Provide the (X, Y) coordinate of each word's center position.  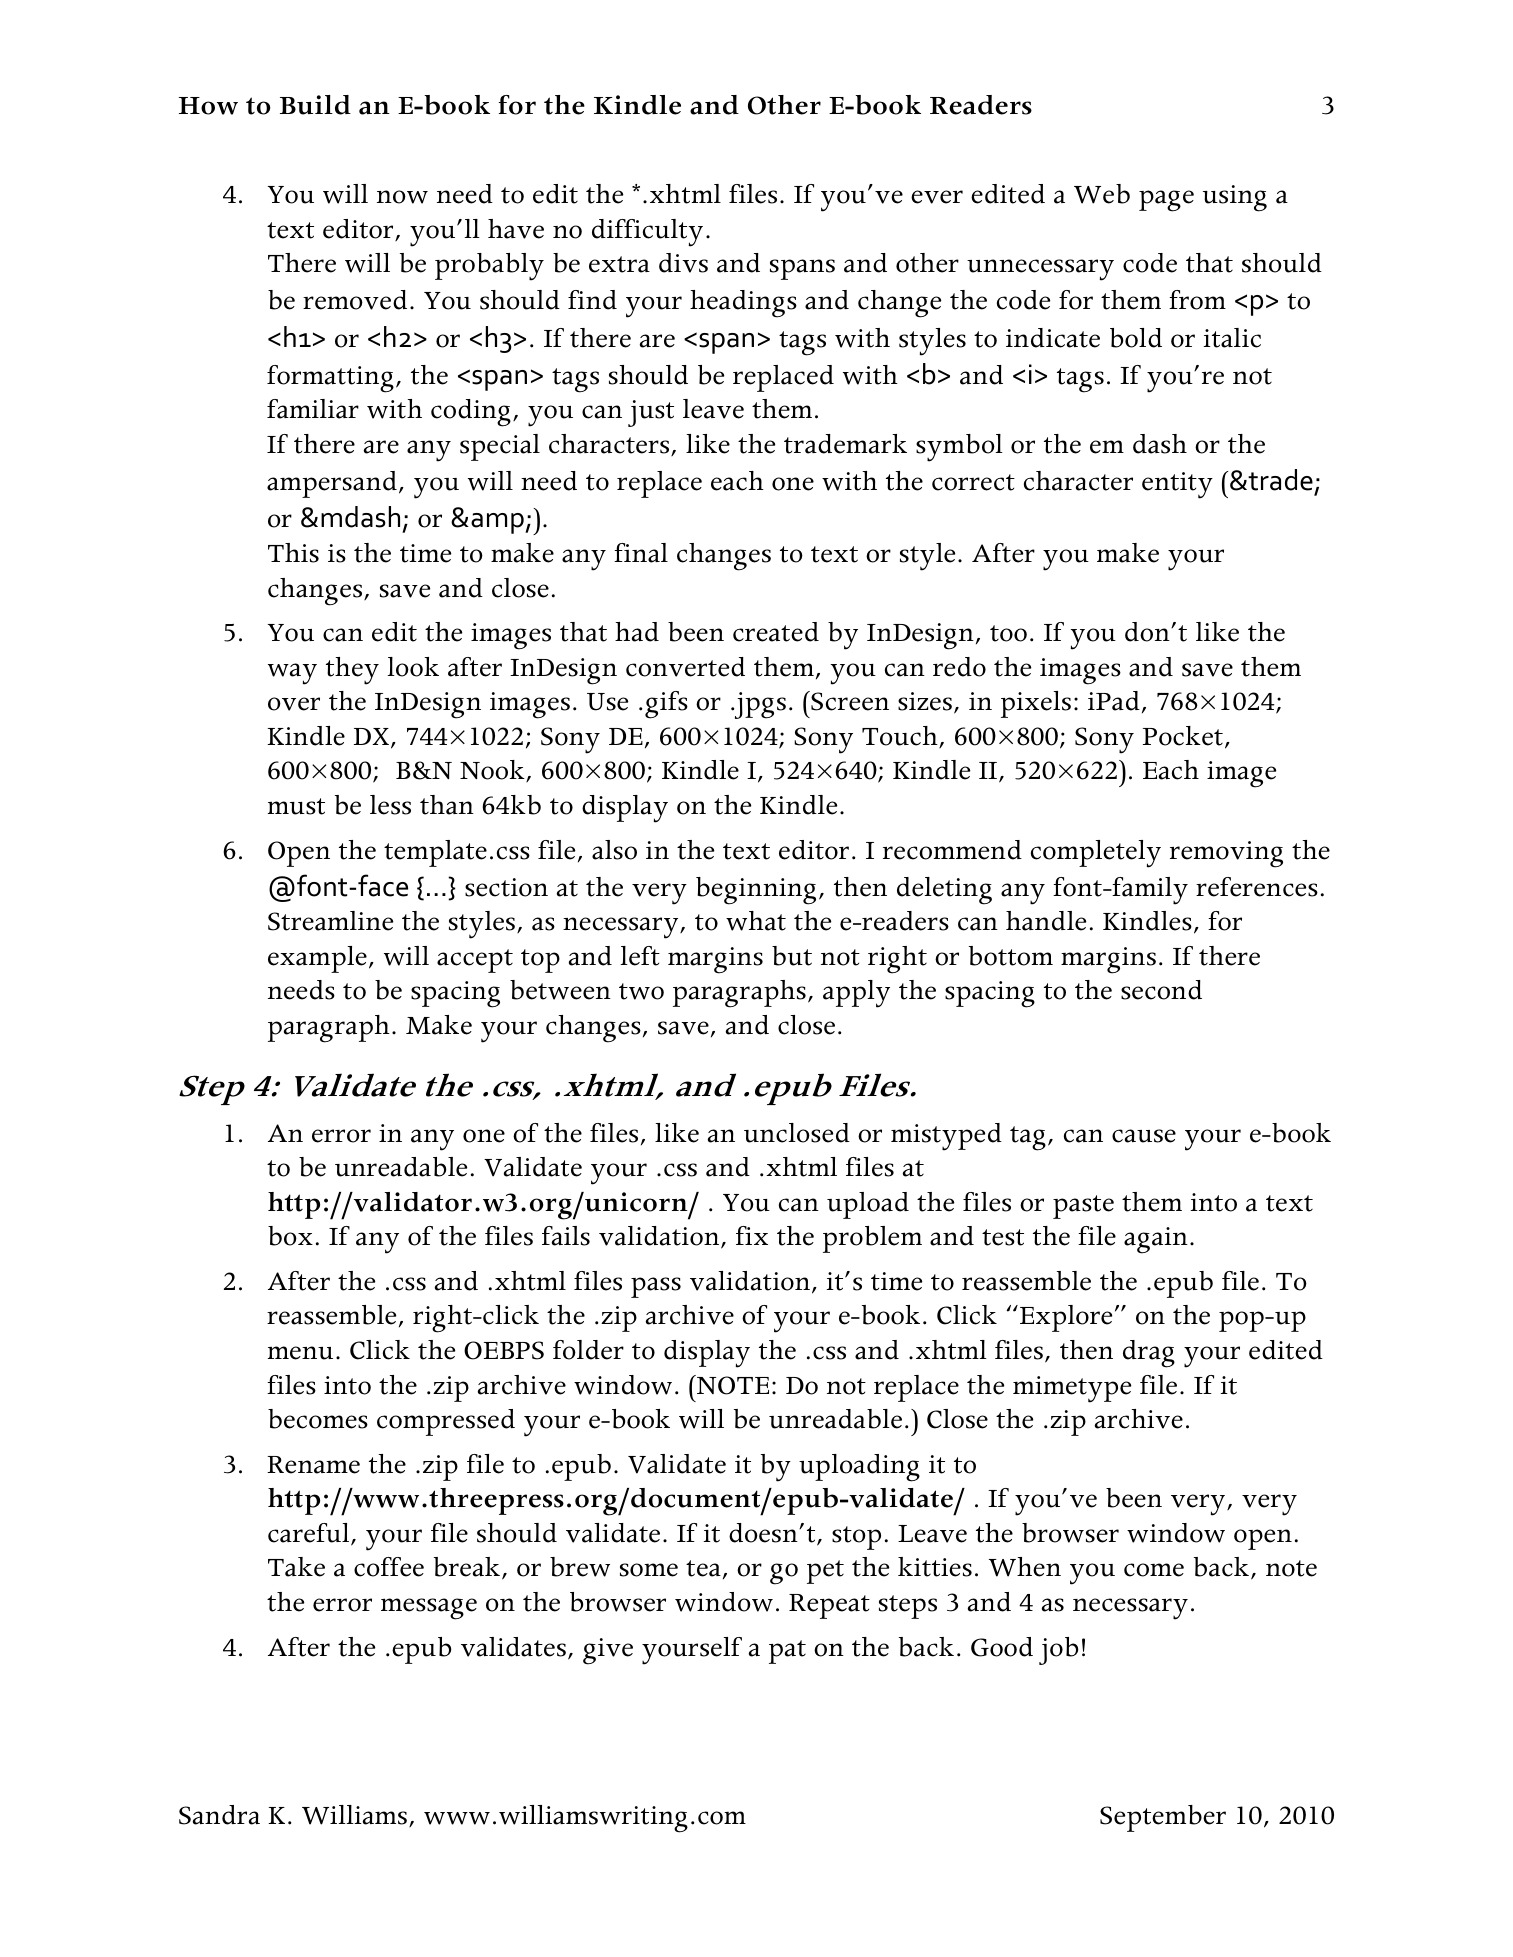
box (290, 1236)
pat (787, 1652)
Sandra (219, 1815)
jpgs (759, 705)
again (1156, 1240)
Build (315, 105)
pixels (1036, 704)
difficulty (647, 233)
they (352, 671)
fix (752, 1235)
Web (1102, 194)
